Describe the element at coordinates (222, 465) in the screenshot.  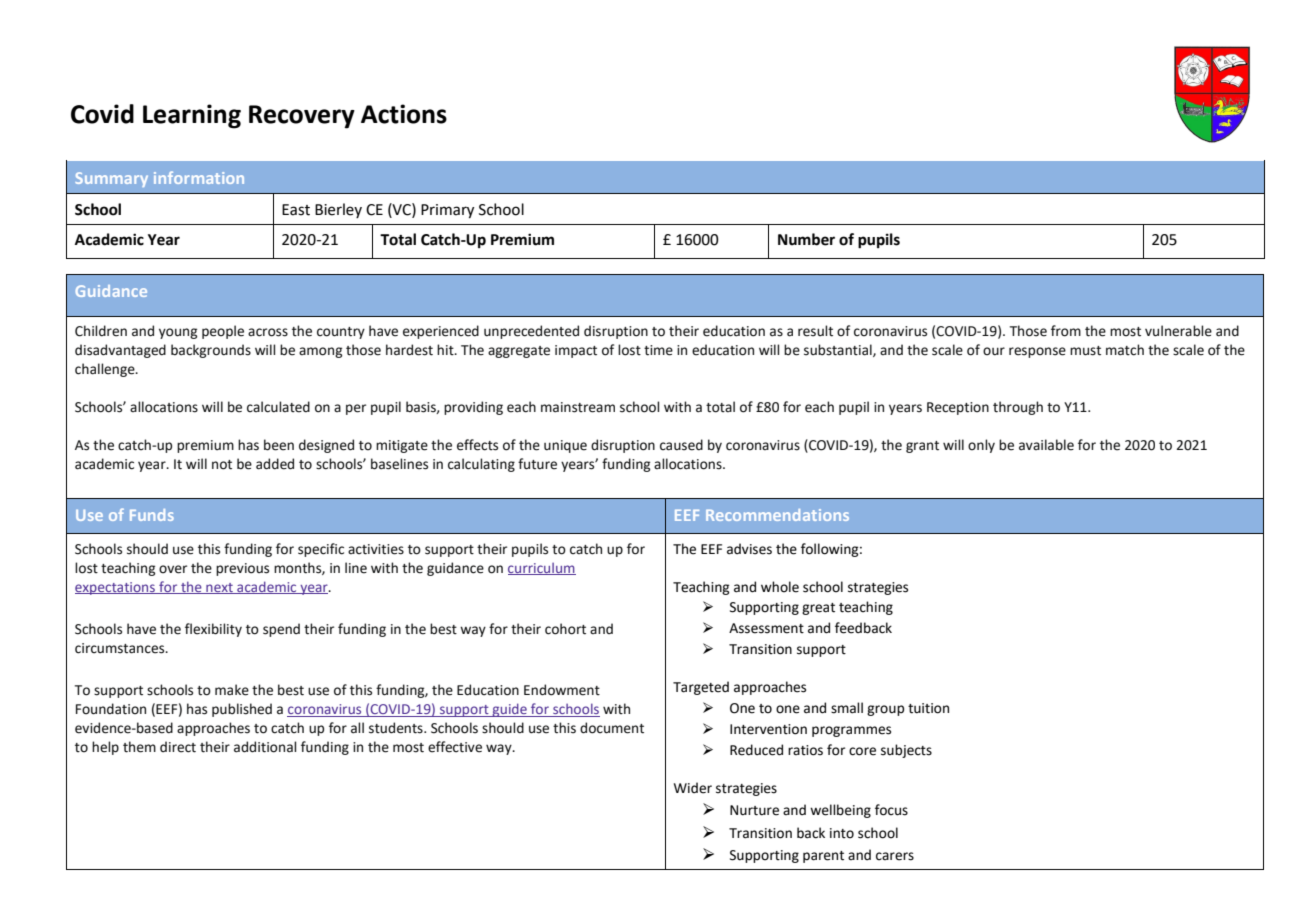
I see `not` at that location.
